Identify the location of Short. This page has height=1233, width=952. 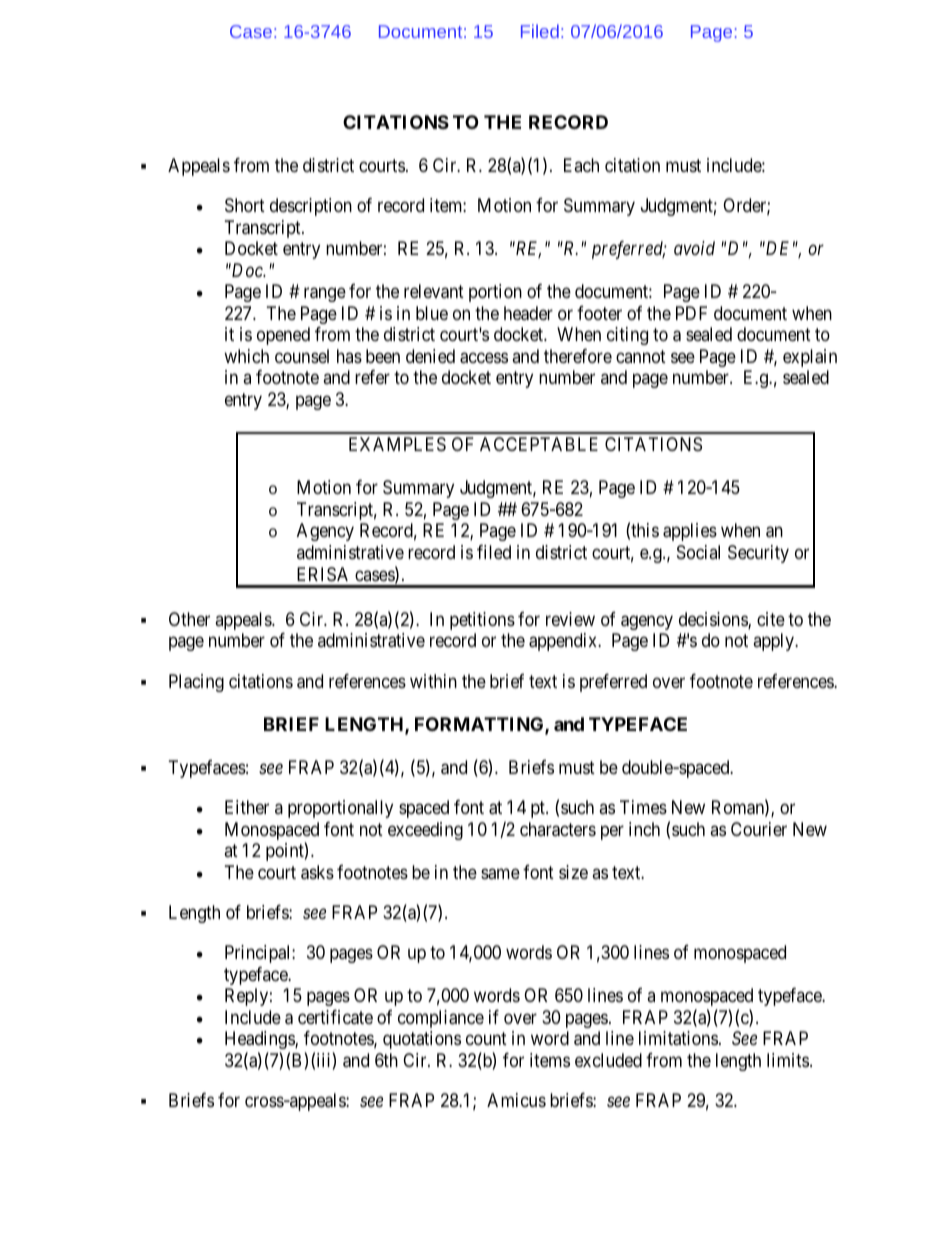
(245, 205).
